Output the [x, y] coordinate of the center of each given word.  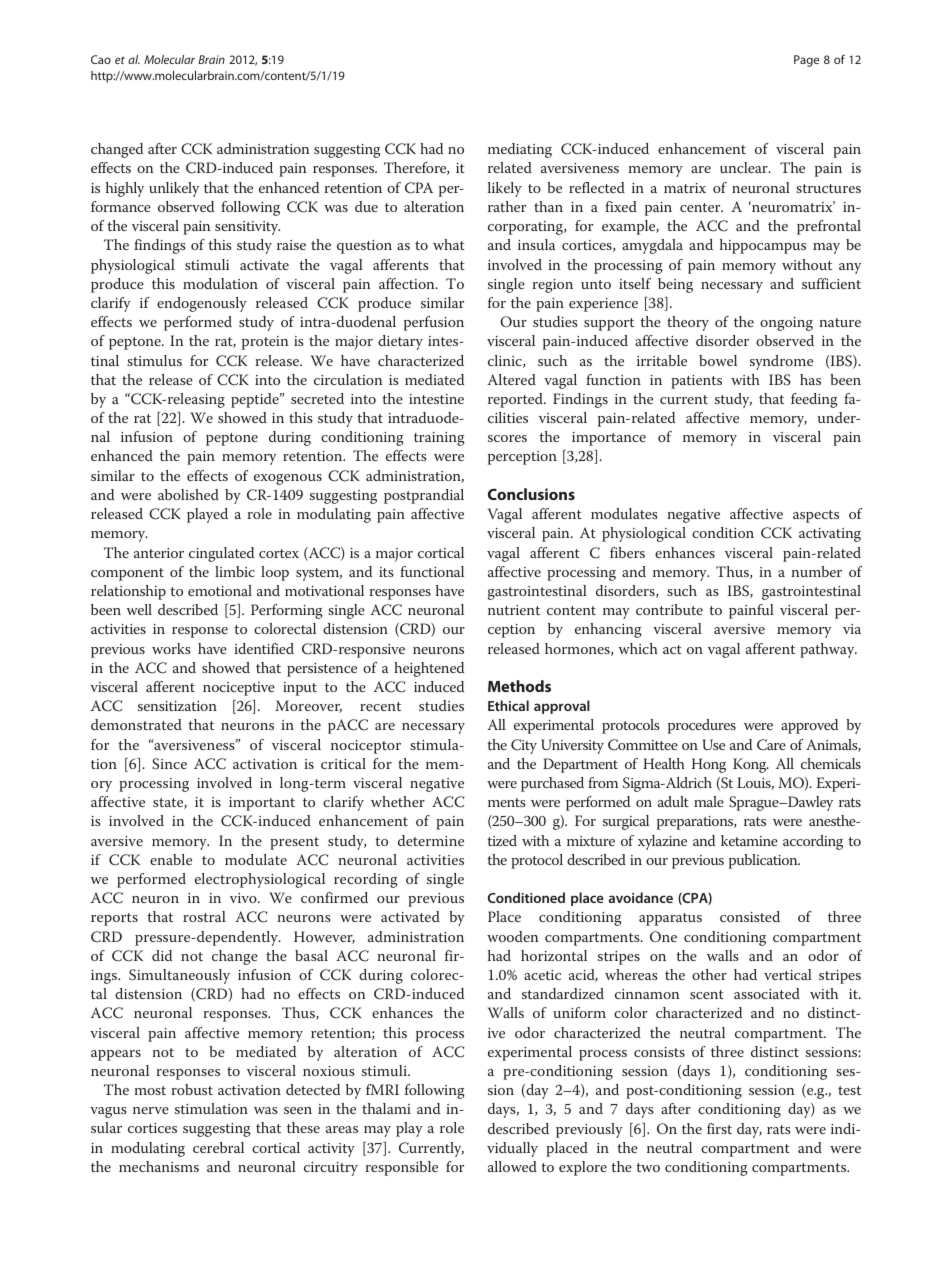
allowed [512, 1166]
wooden [513, 936]
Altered [511, 379]
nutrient [514, 610]
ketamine [749, 840]
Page [806, 61]
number [817, 571]
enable [171, 859]
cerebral [218, 1147]
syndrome [781, 362]
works [171, 648]
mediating [520, 150]
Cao [101, 59]
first [719, 1128]
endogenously [202, 304]
